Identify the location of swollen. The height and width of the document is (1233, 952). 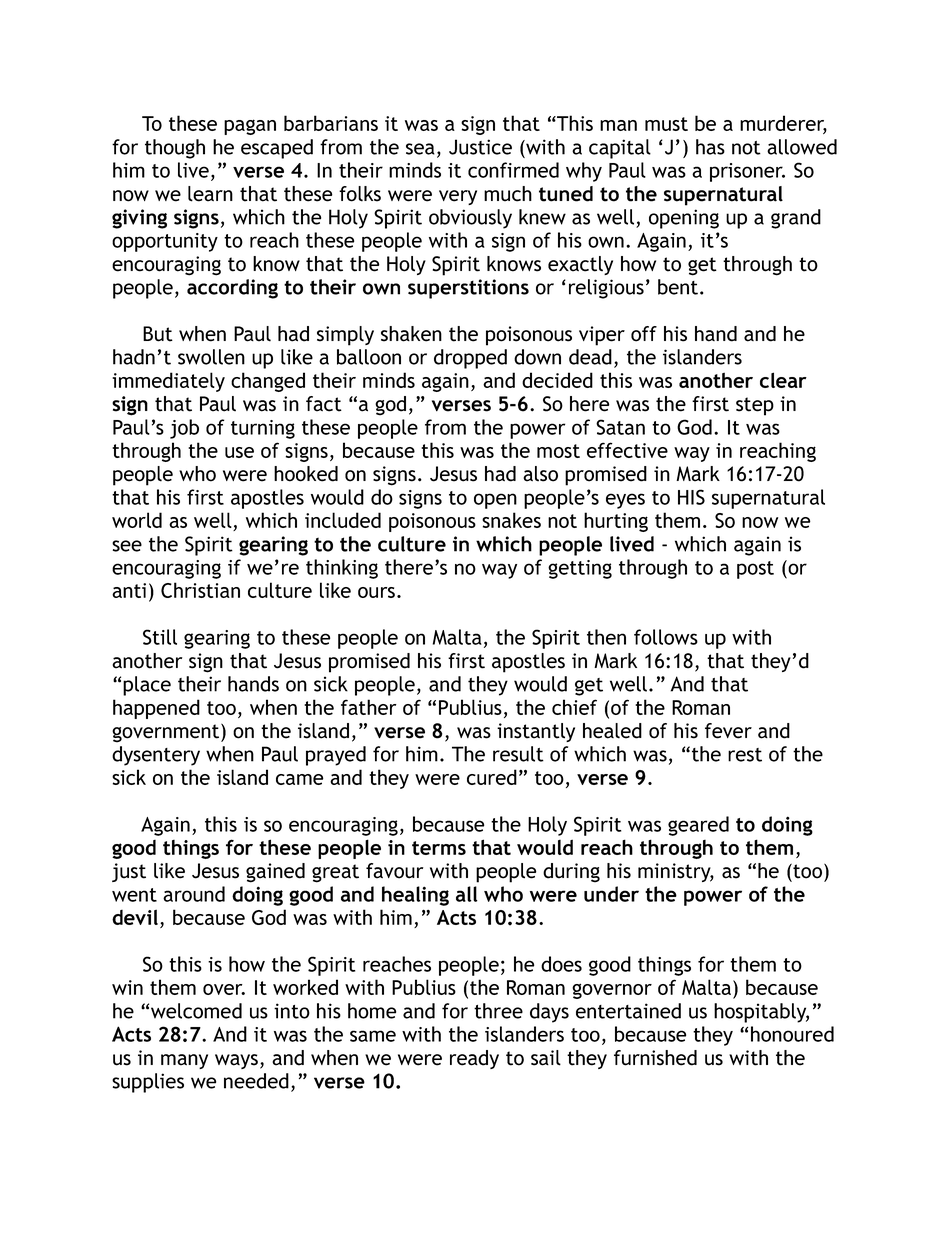
(211, 357).
